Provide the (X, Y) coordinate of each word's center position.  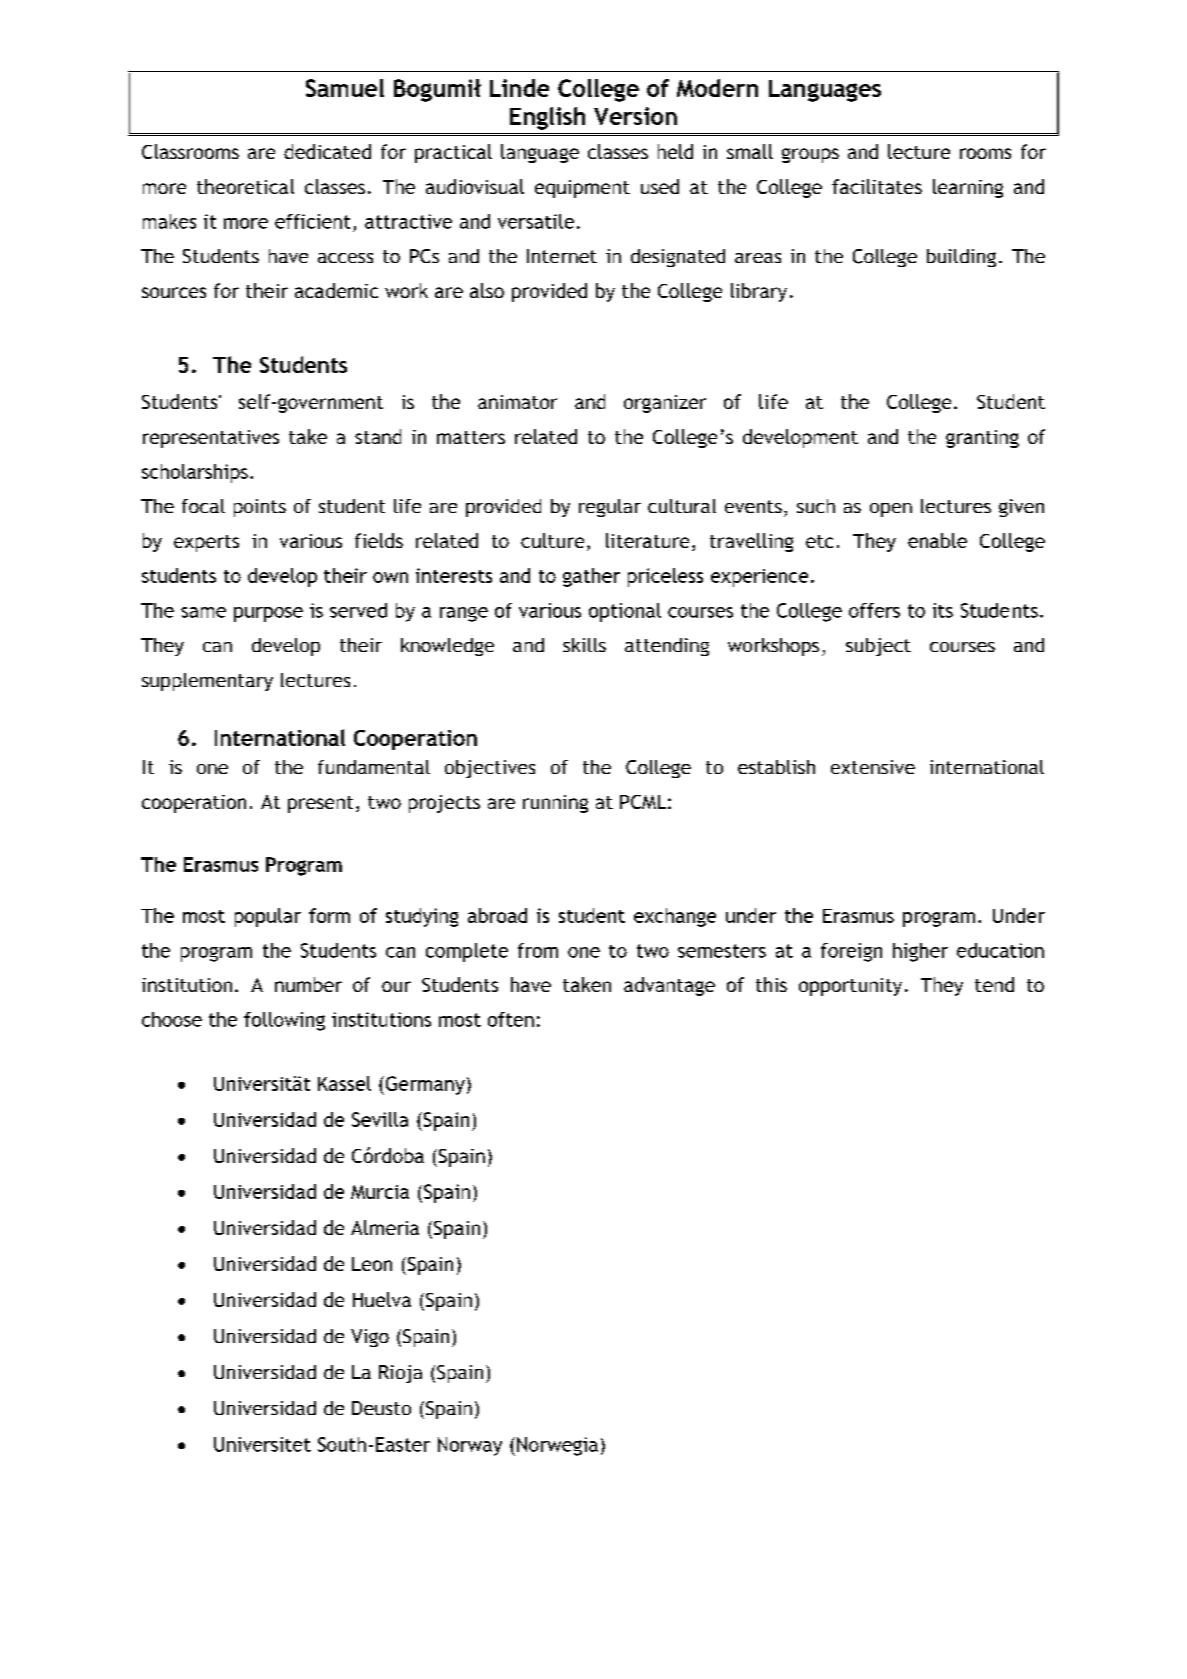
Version (635, 116)
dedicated (327, 151)
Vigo (370, 1338)
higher (920, 952)
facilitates (877, 186)
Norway (470, 1446)
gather (591, 577)
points (260, 508)
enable (937, 540)
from (538, 950)
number (308, 984)
